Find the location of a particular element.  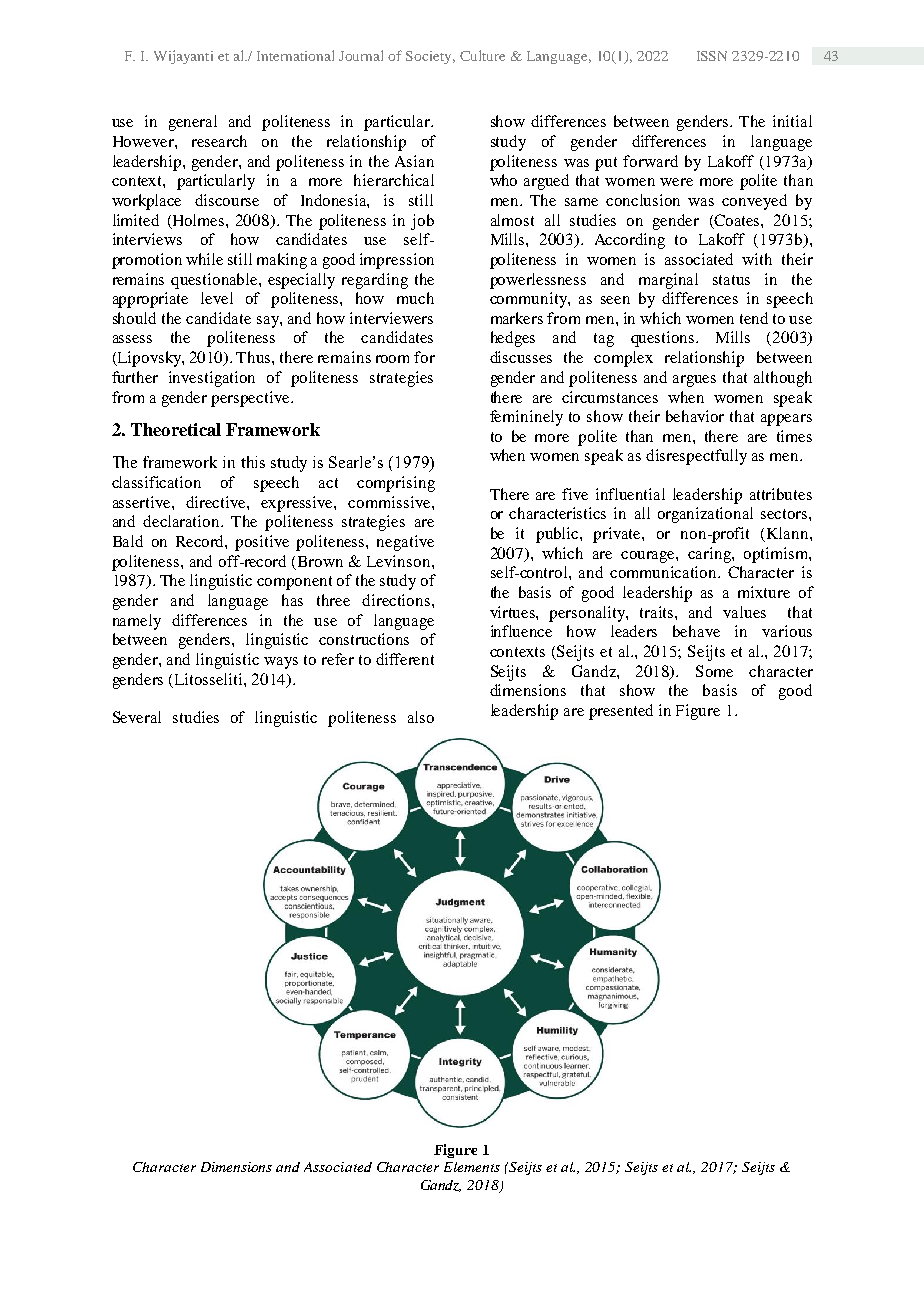

Several is located at coordinates (137, 717).
